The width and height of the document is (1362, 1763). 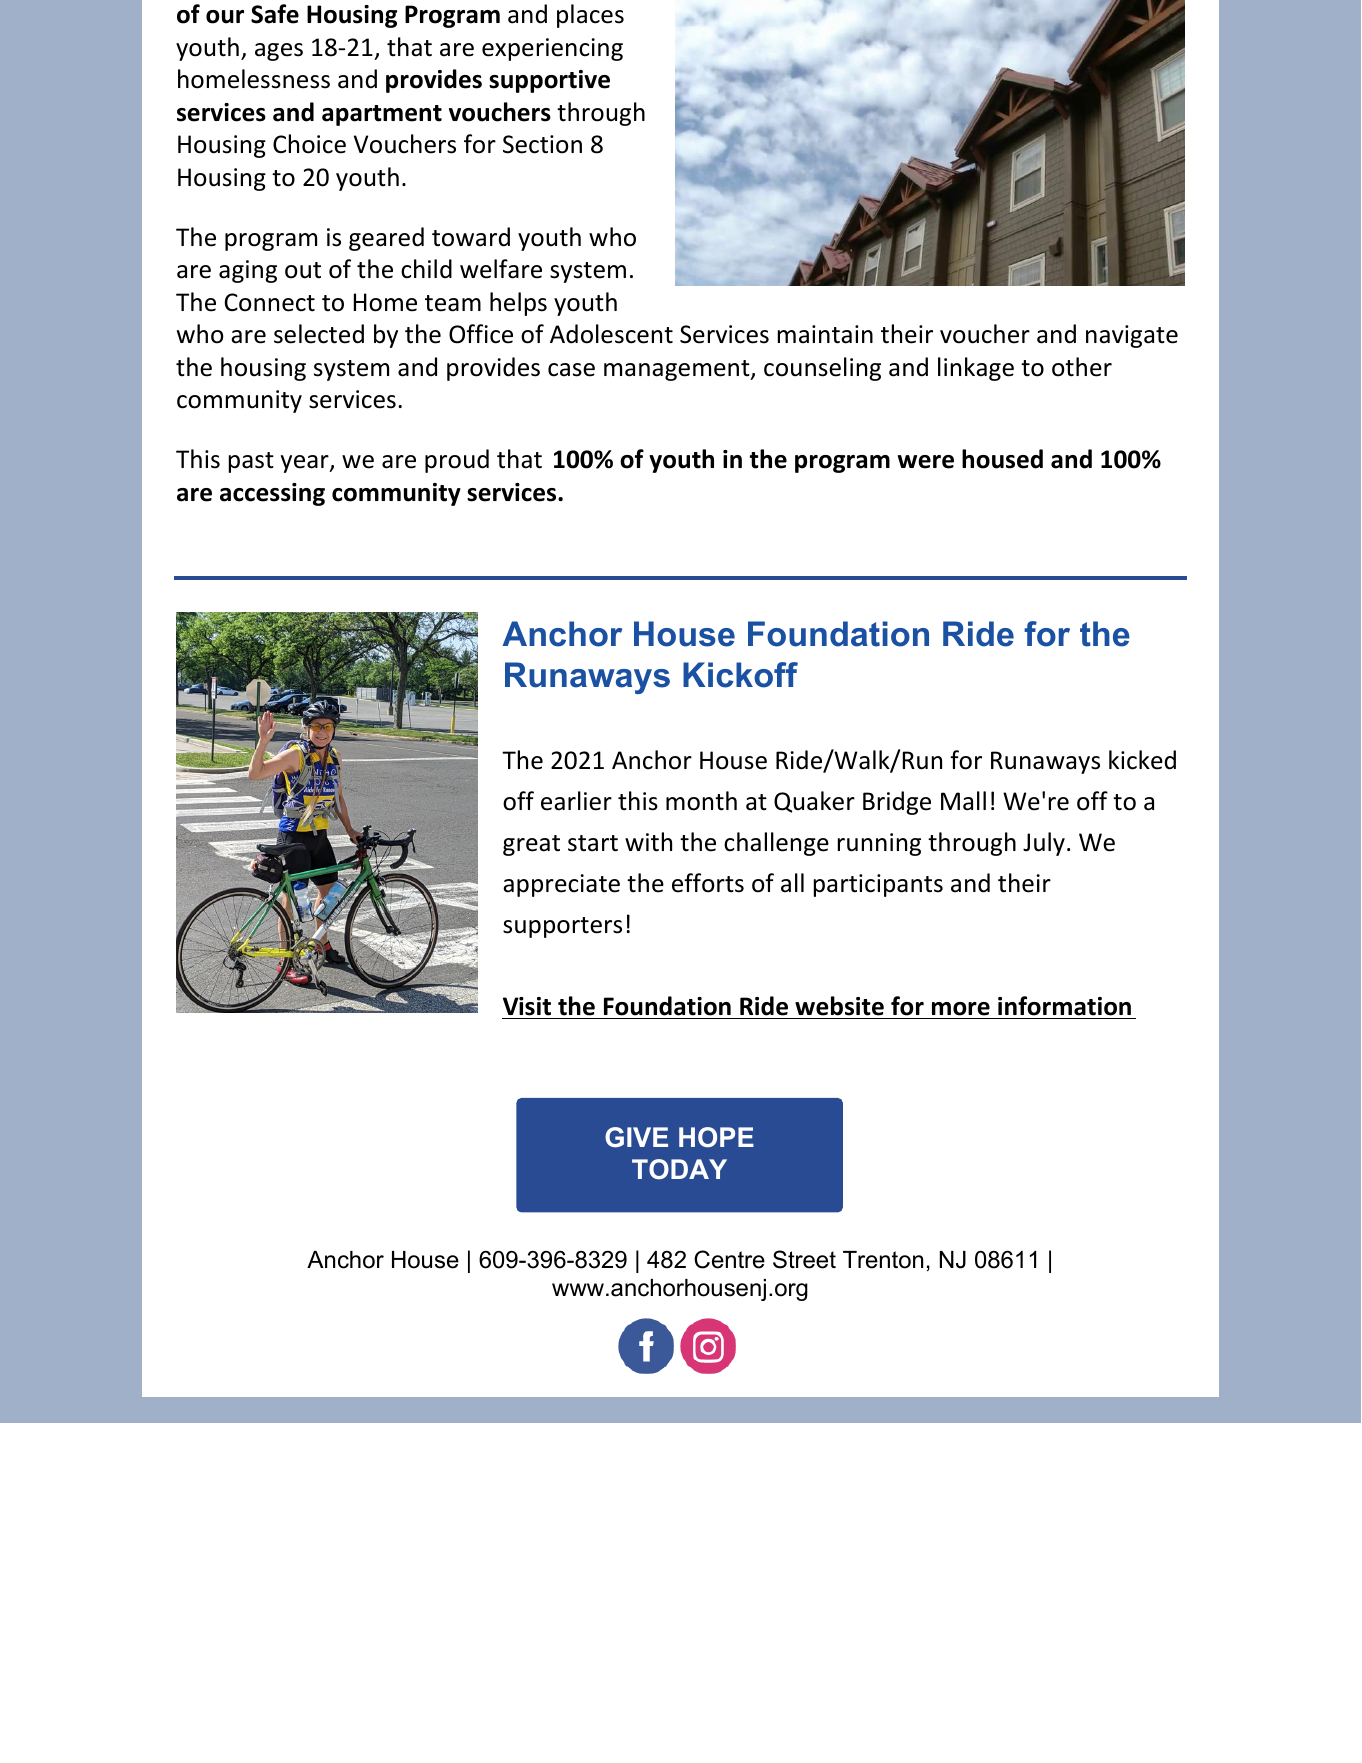 What do you see at coordinates (636, 1137) in the document?
I see `GIVE` at bounding box center [636, 1137].
